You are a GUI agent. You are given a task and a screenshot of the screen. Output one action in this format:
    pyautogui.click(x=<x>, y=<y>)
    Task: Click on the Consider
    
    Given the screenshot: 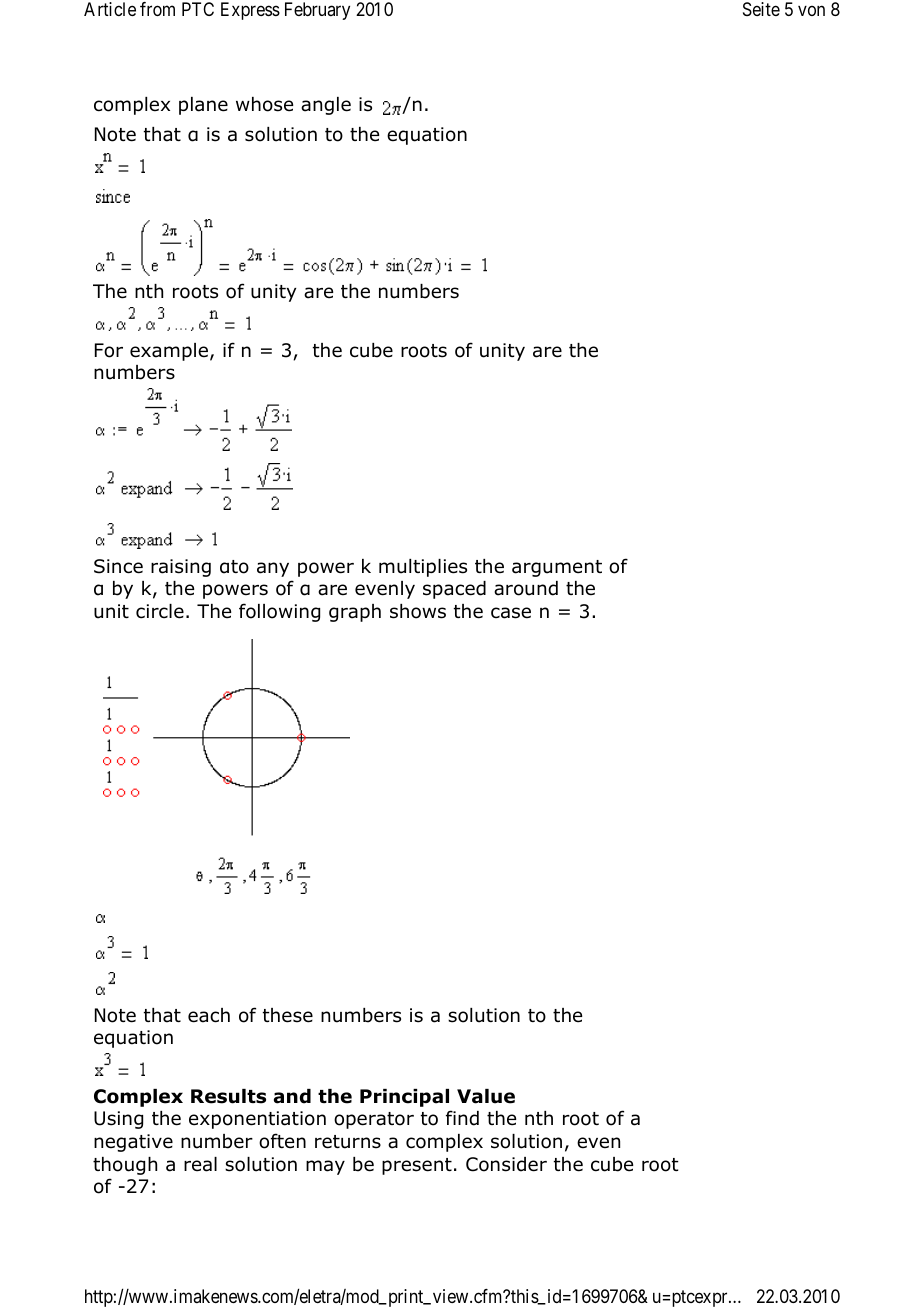 What is the action you would take?
    pyautogui.click(x=506, y=1164)
